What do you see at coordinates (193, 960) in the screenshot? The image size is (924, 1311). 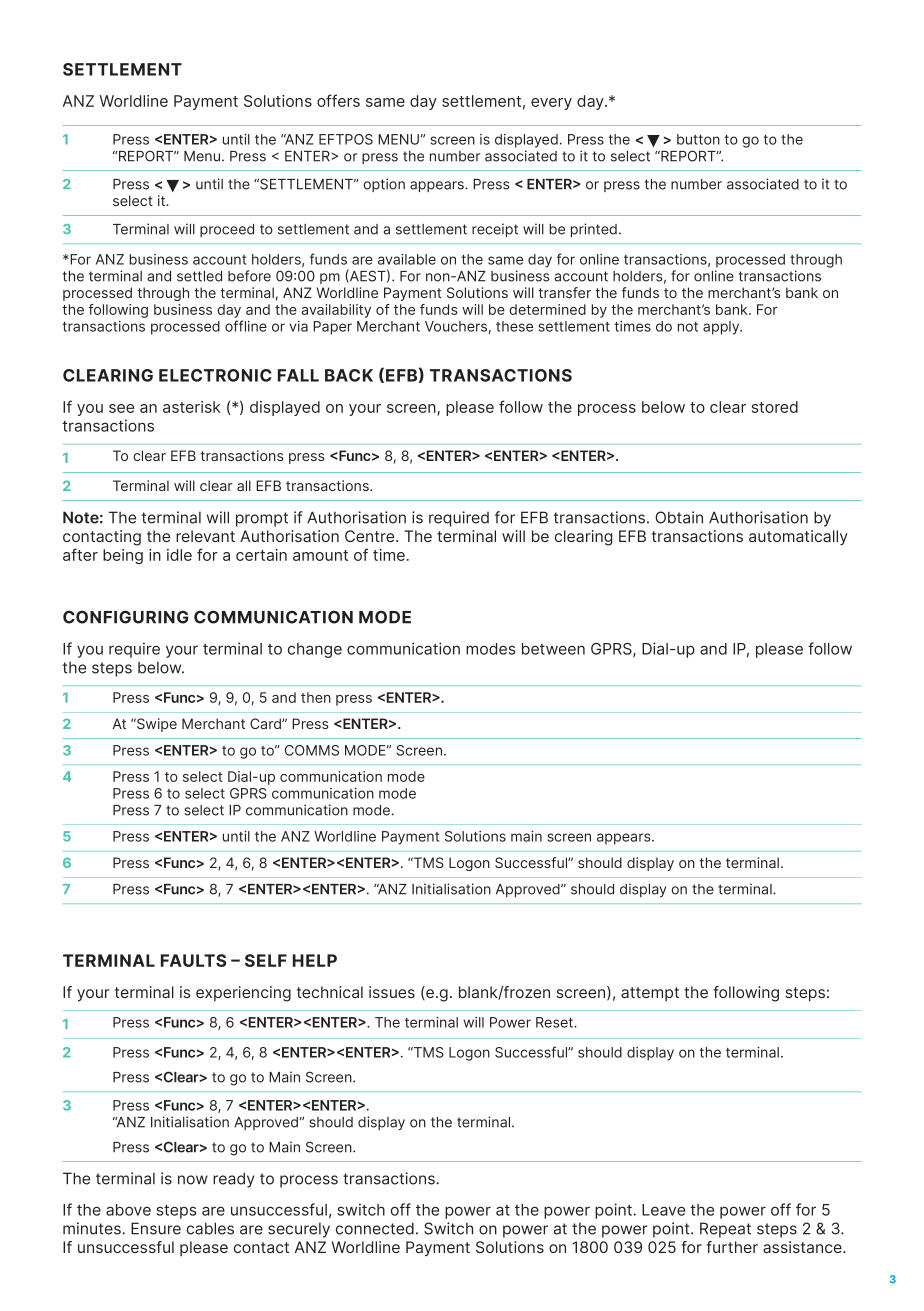 I see `FAULTS` at bounding box center [193, 960].
